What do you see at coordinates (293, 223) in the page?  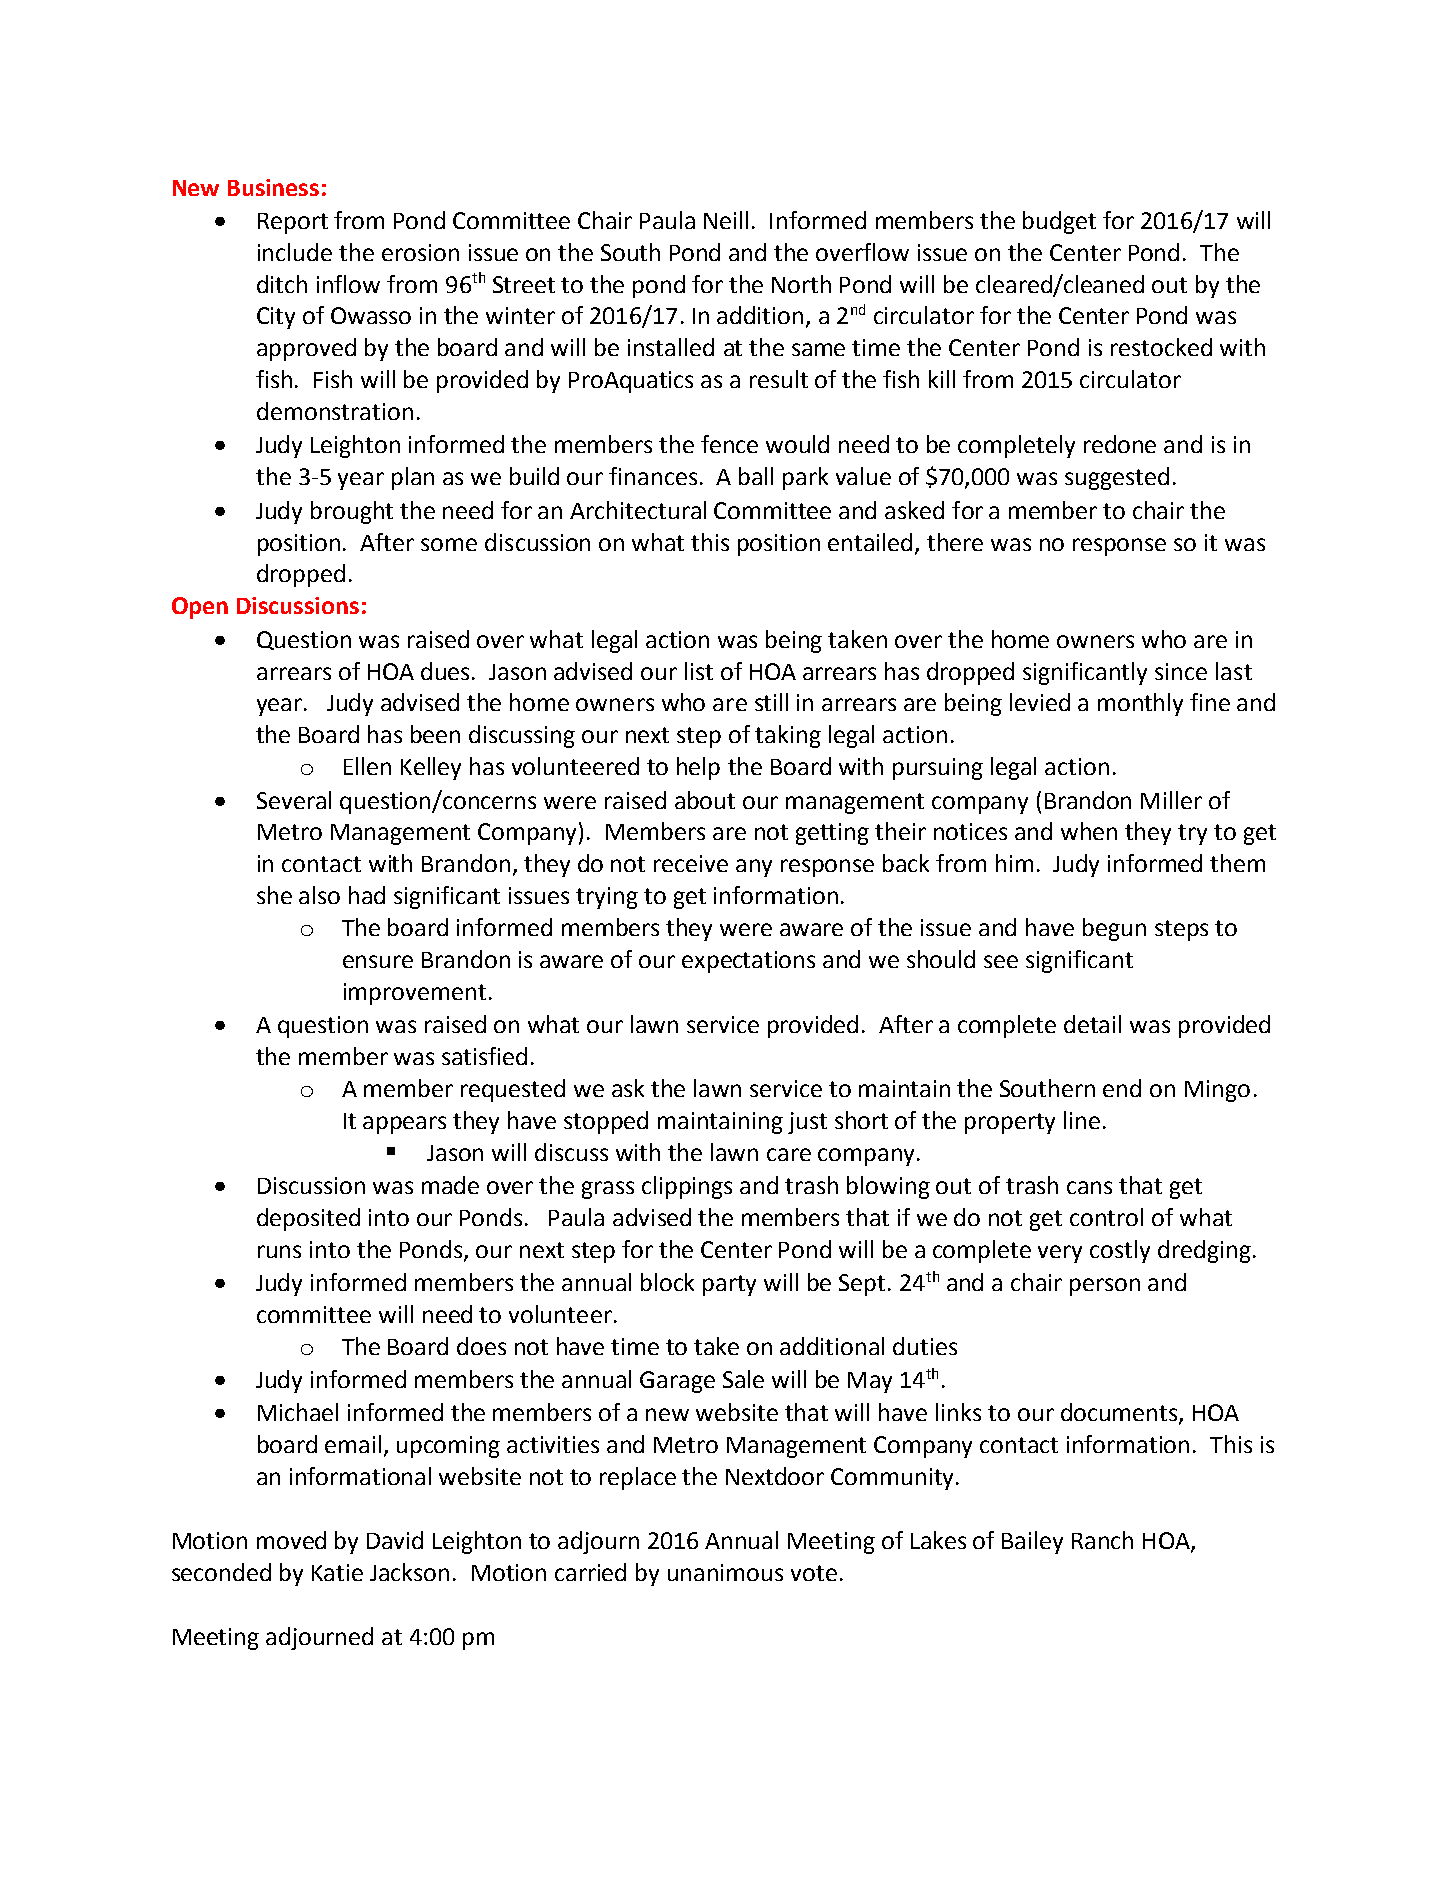 I see `Report` at bounding box center [293, 223].
